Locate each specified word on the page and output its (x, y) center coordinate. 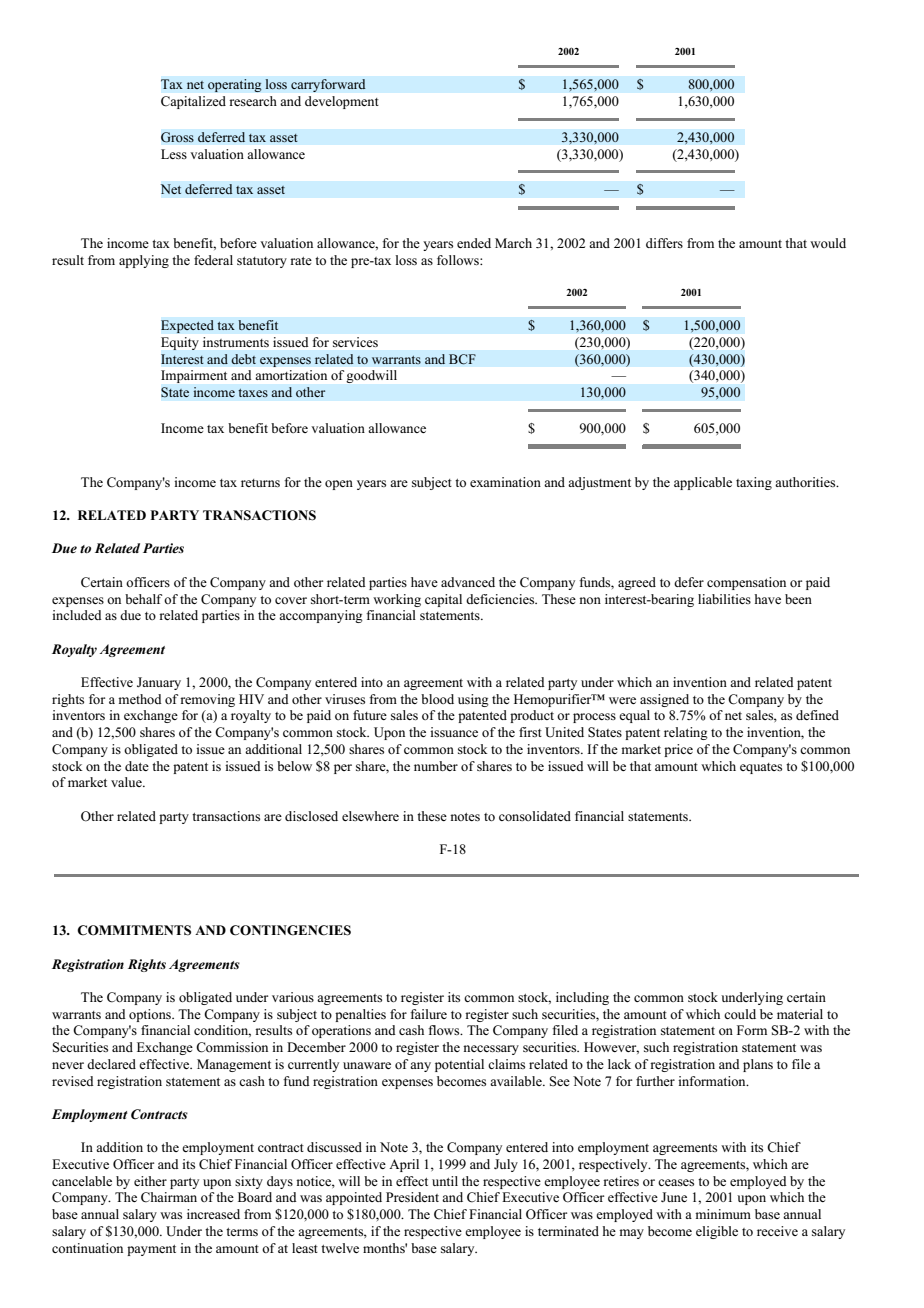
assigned (664, 700)
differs (664, 243)
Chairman (169, 1197)
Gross (177, 137)
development (342, 102)
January (159, 683)
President (412, 1197)
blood (437, 699)
